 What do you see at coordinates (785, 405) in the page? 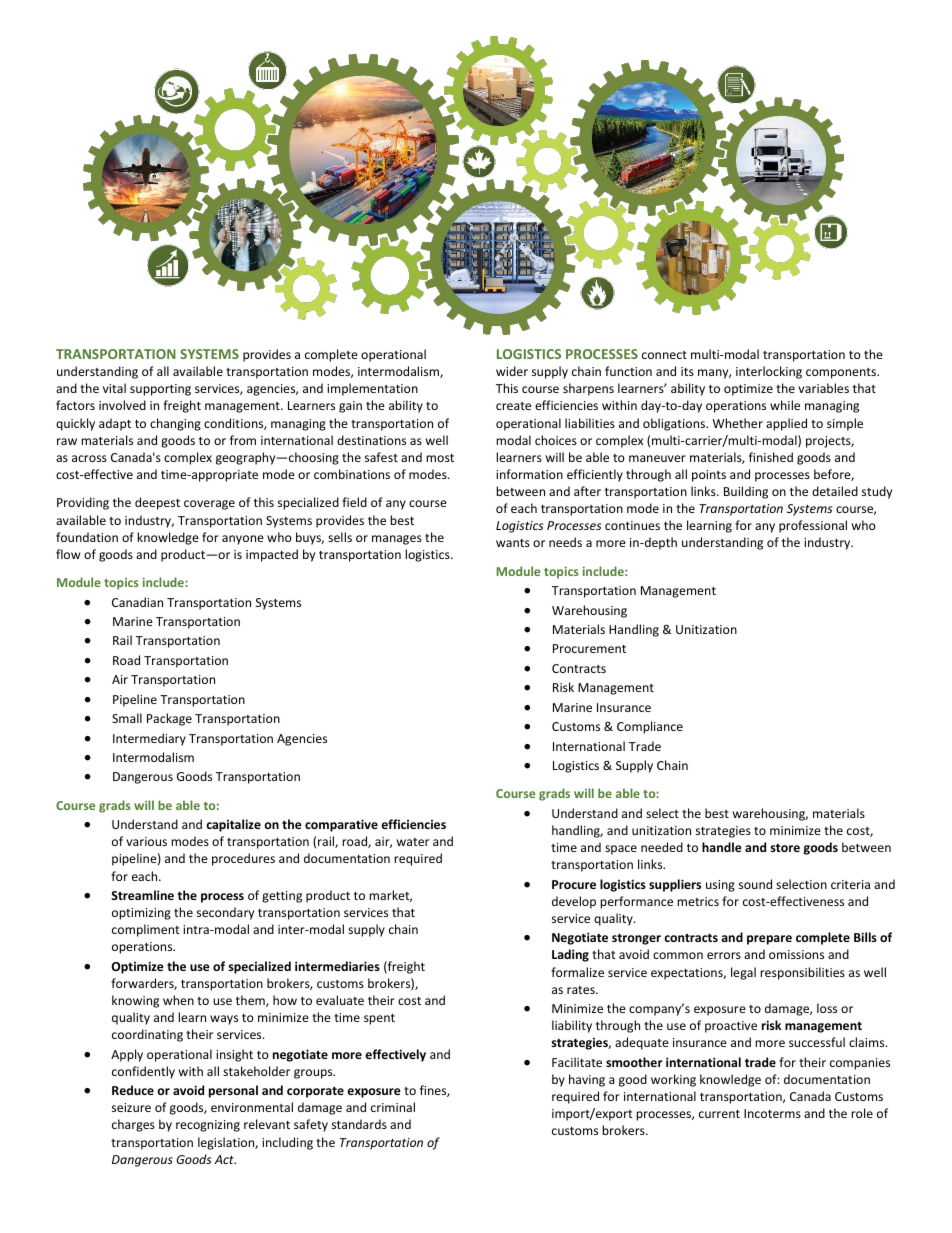
I see `while` at bounding box center [785, 405].
